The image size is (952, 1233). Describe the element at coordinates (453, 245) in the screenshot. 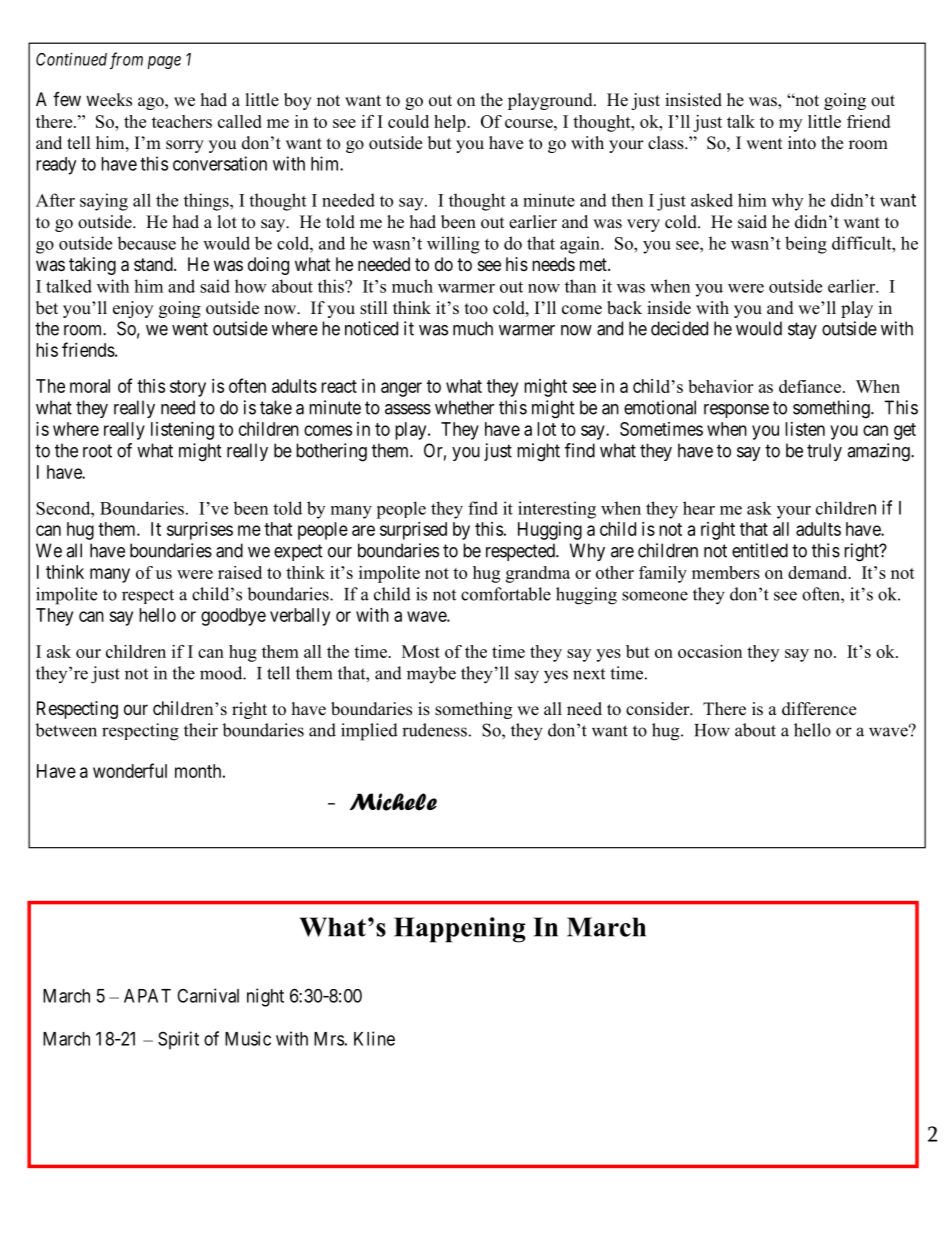

I see `willing` at that location.
